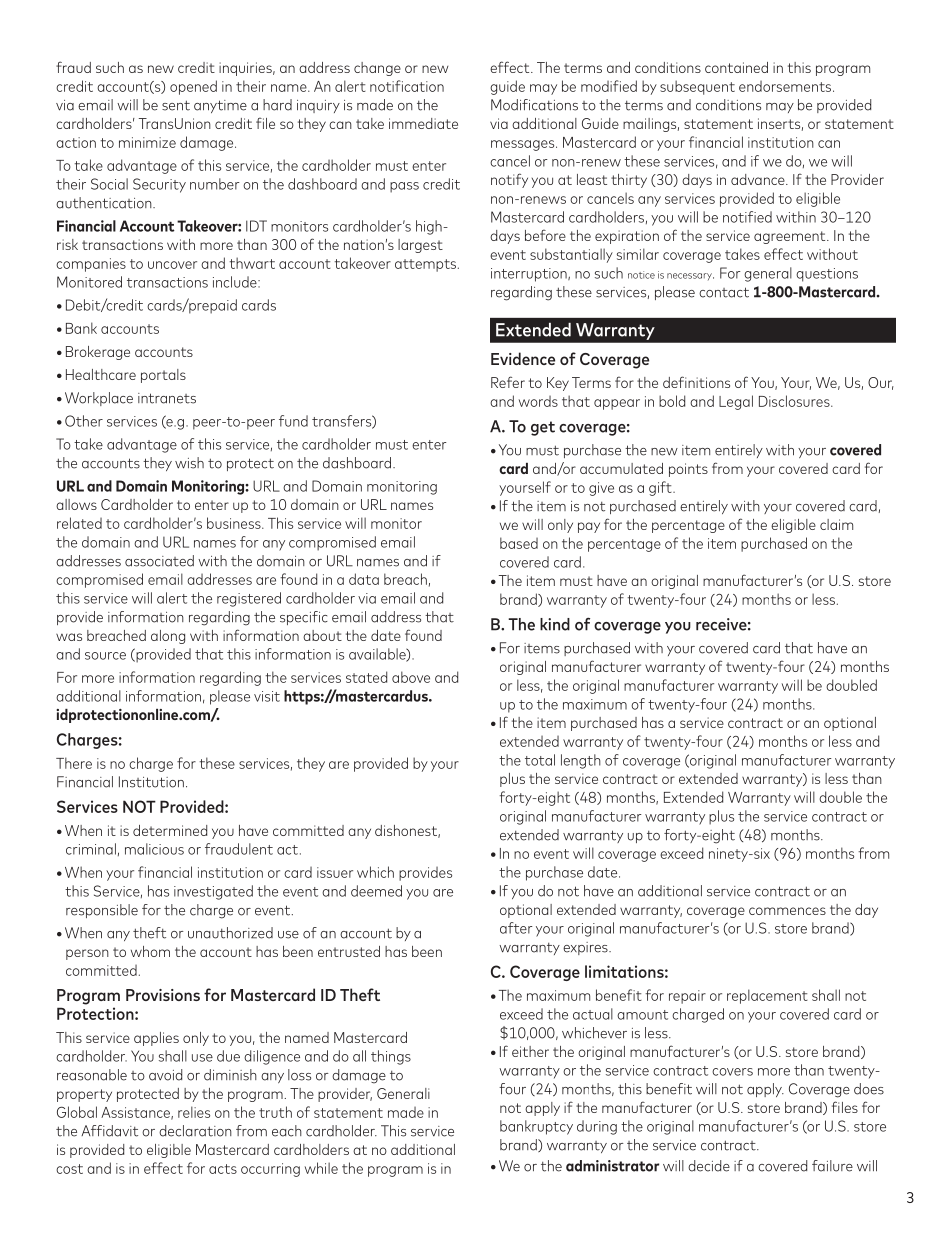 The height and width of the screenshot is (1233, 952). What do you see at coordinates (597, 1127) in the screenshot?
I see `during` at bounding box center [597, 1127].
